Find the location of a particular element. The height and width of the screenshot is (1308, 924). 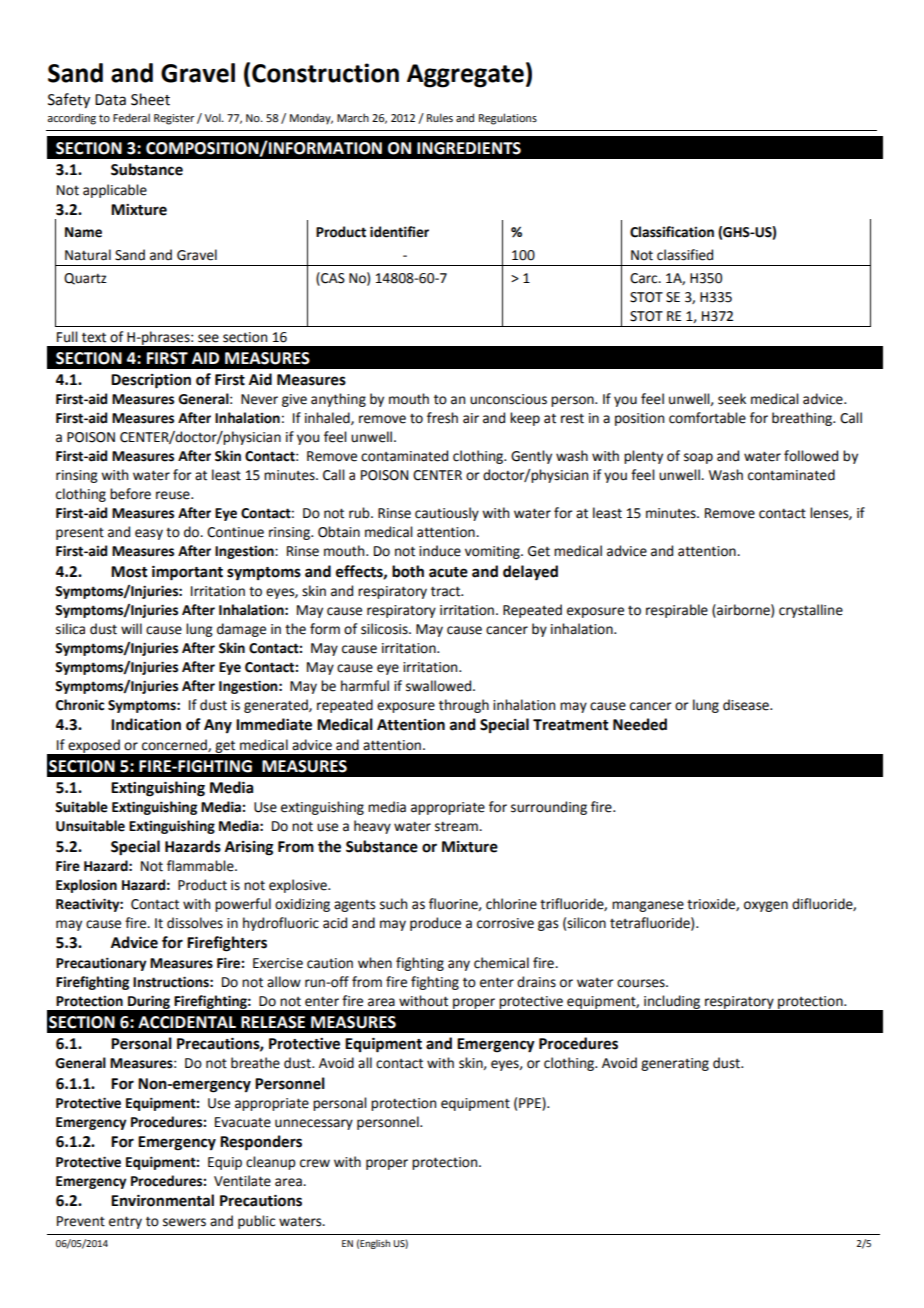

Sheet is located at coordinates (150, 99).
